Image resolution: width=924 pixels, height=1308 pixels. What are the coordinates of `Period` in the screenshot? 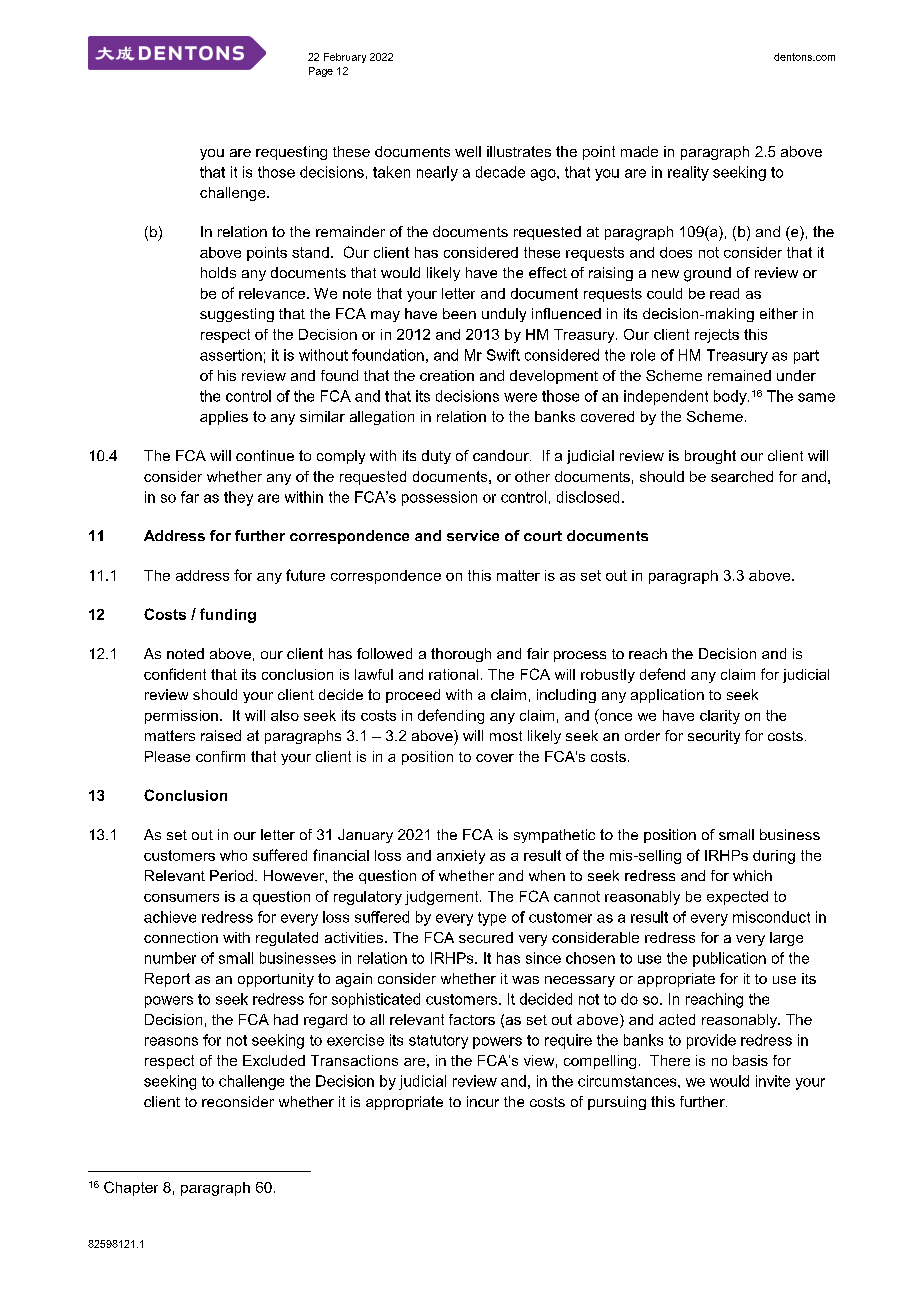 It's located at (231, 875).
